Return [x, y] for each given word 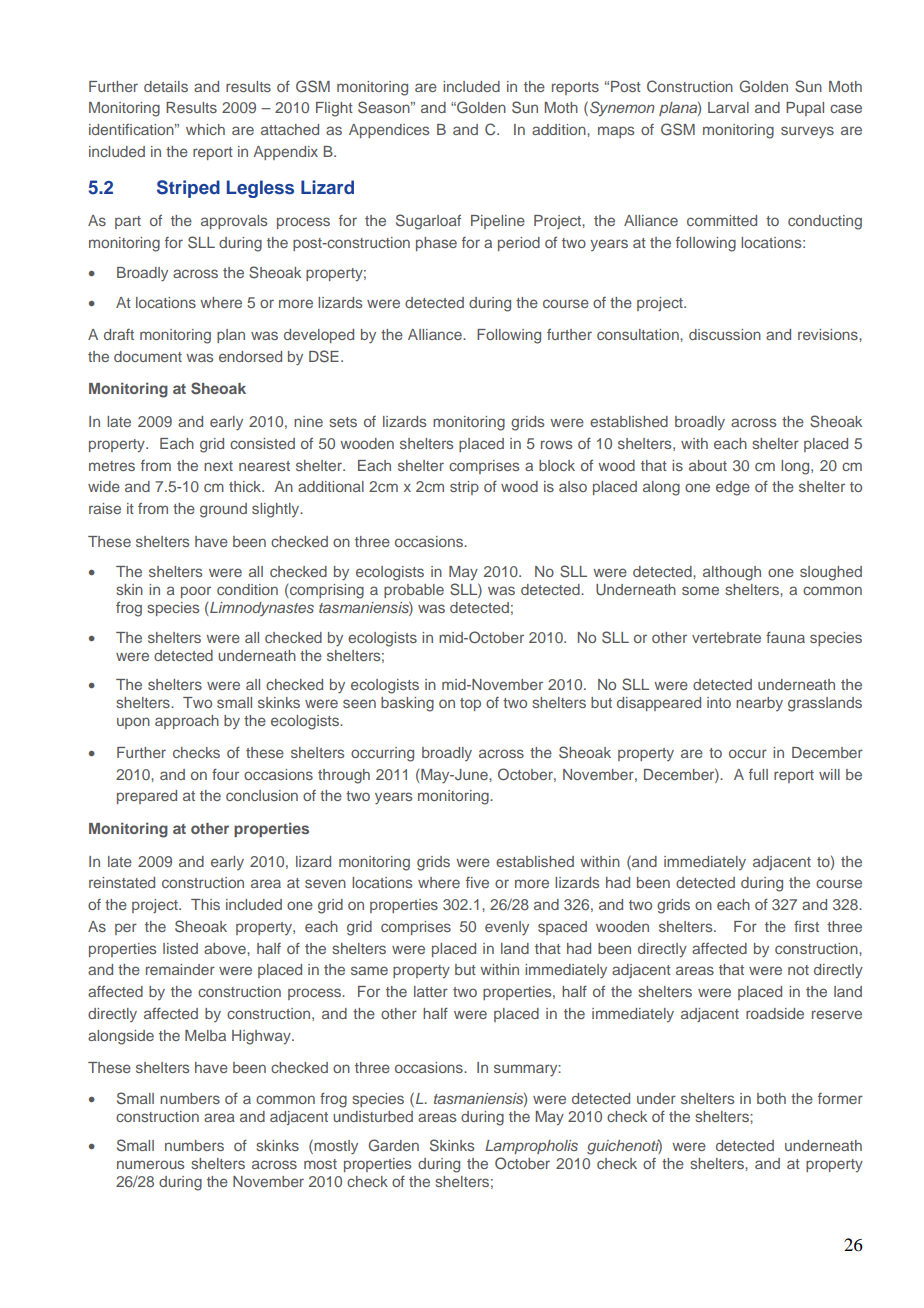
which [205, 129]
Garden [393, 1145]
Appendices [389, 131]
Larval [728, 107]
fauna [785, 637]
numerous [150, 1164]
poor [196, 592]
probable [414, 591]
